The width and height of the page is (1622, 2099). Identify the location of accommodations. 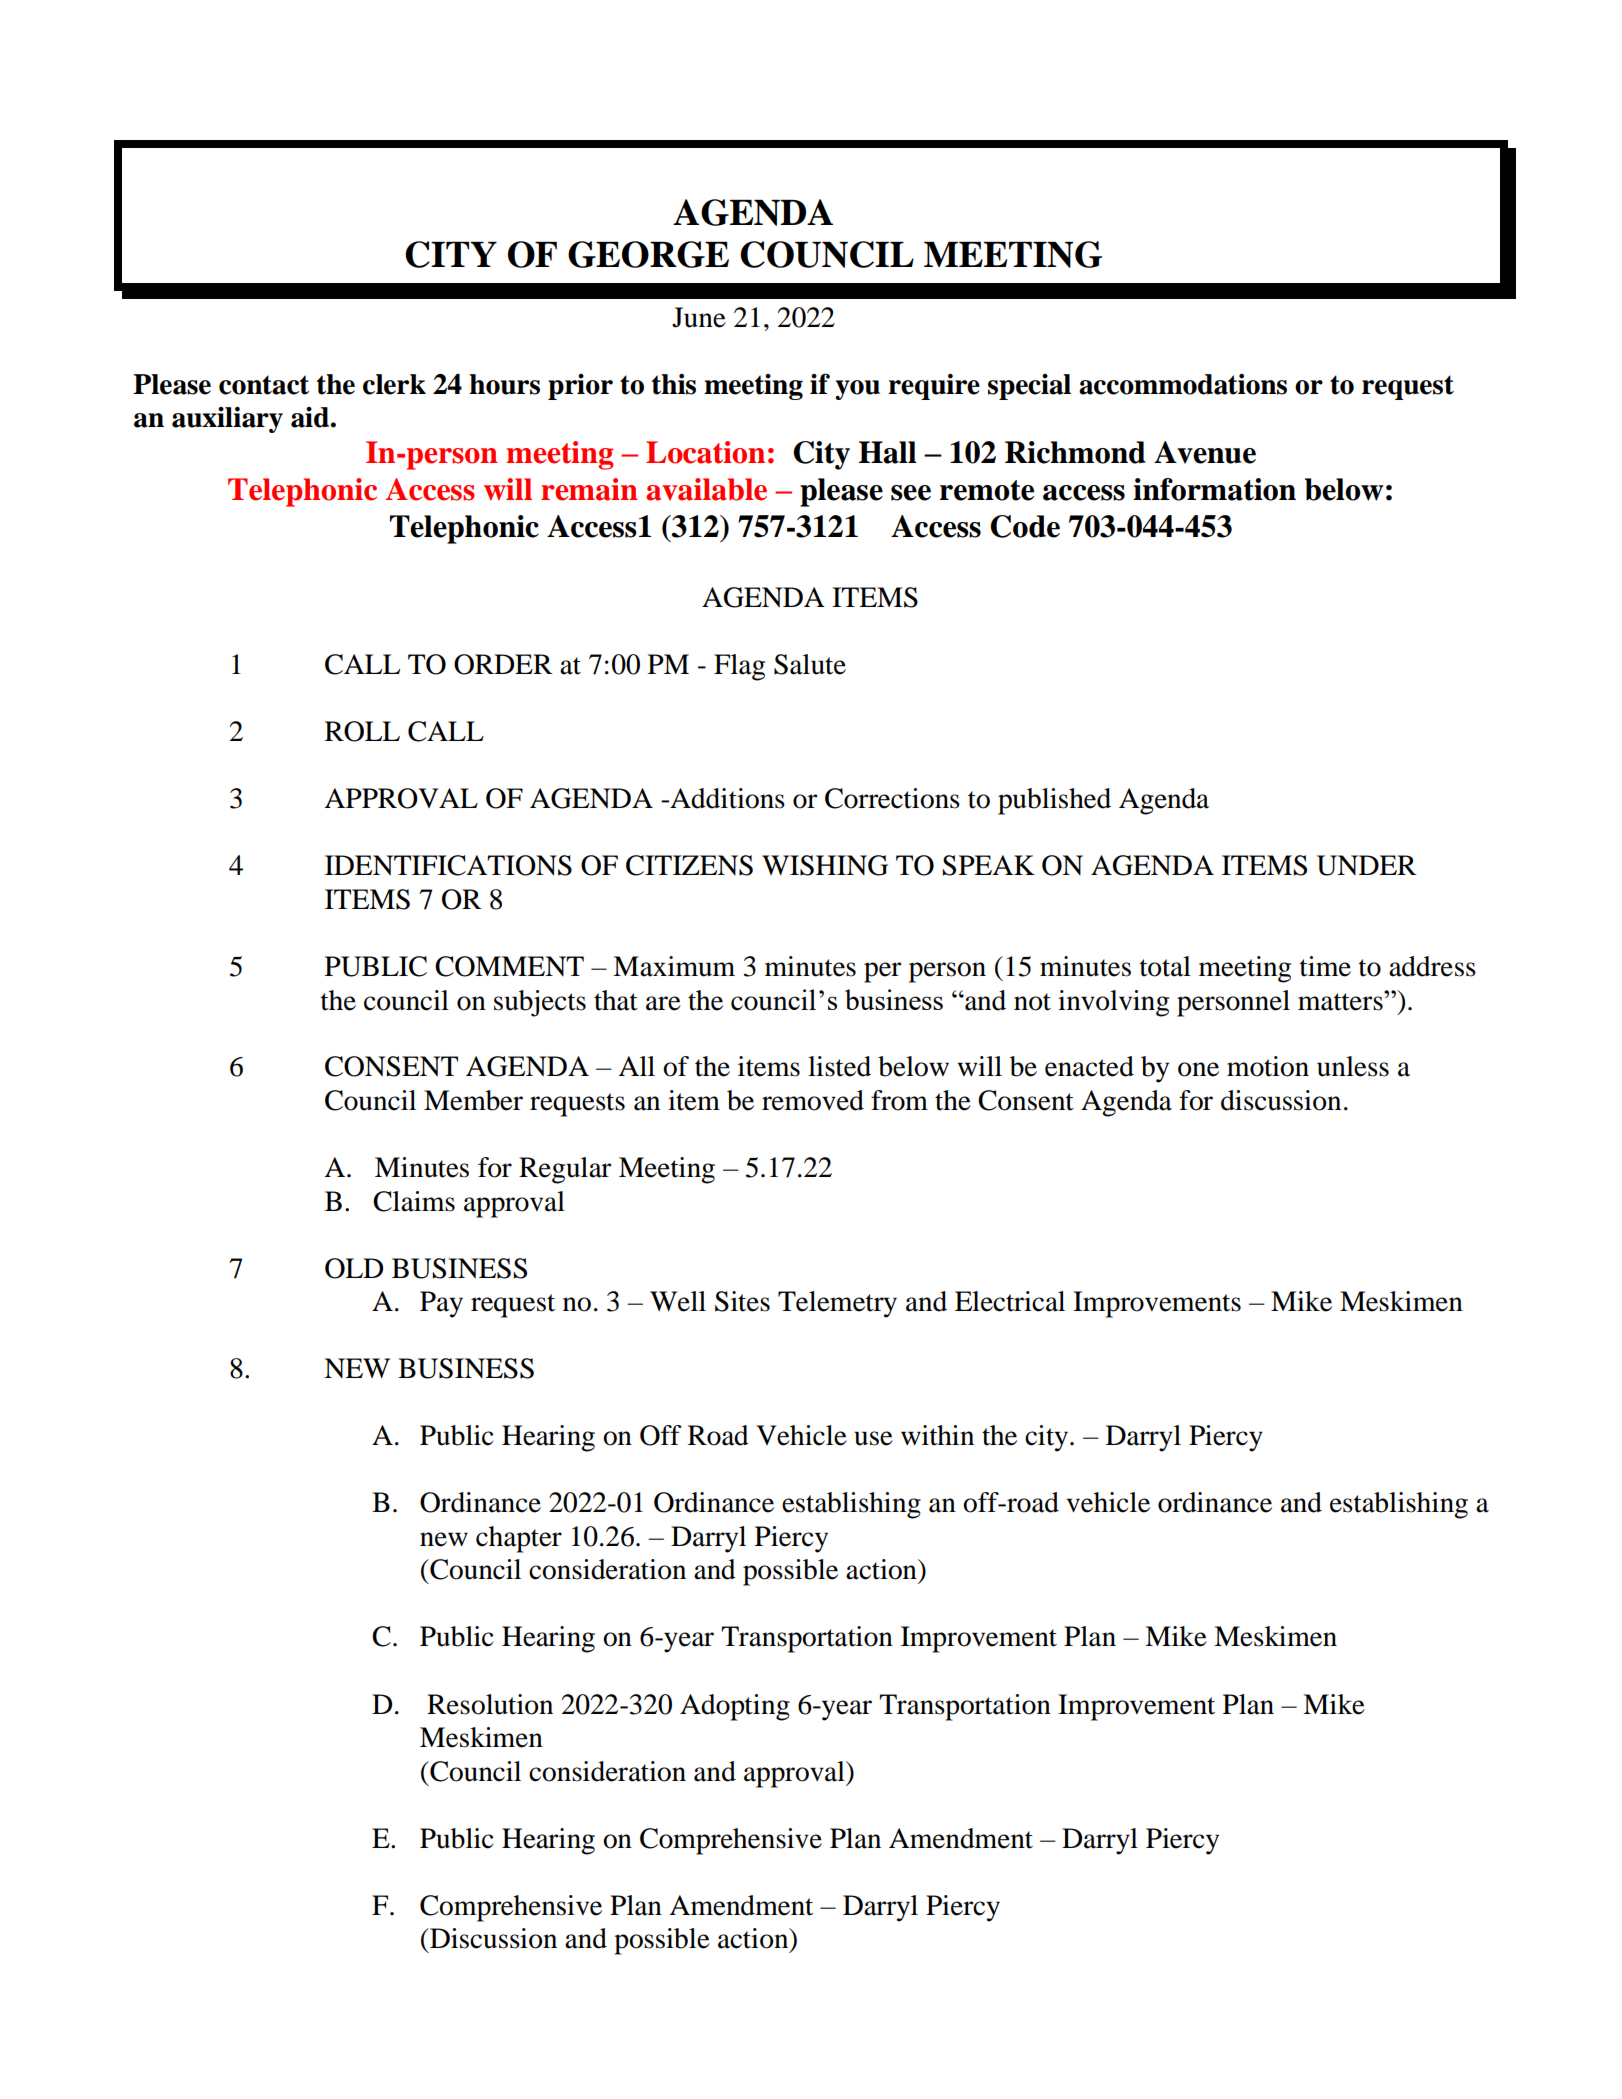
(1183, 384).
